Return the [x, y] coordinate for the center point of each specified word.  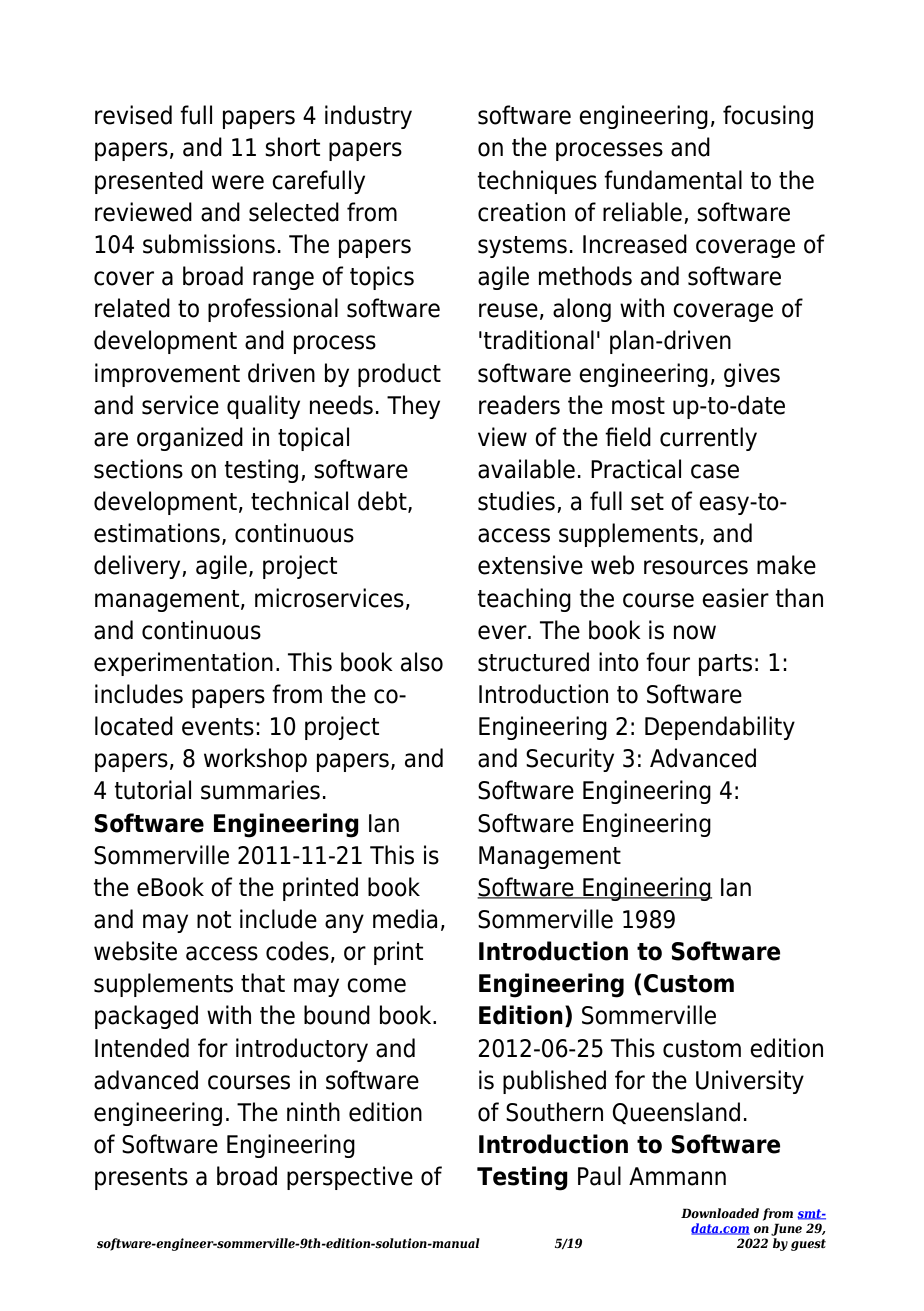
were [238, 182]
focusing [768, 117]
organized [190, 439]
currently [708, 439]
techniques [537, 182]
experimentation [183, 664]
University [750, 1082]
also [422, 662]
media [405, 919]
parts [725, 665]
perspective [350, 1178]
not [214, 920]
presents [141, 1179]
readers [519, 405]
